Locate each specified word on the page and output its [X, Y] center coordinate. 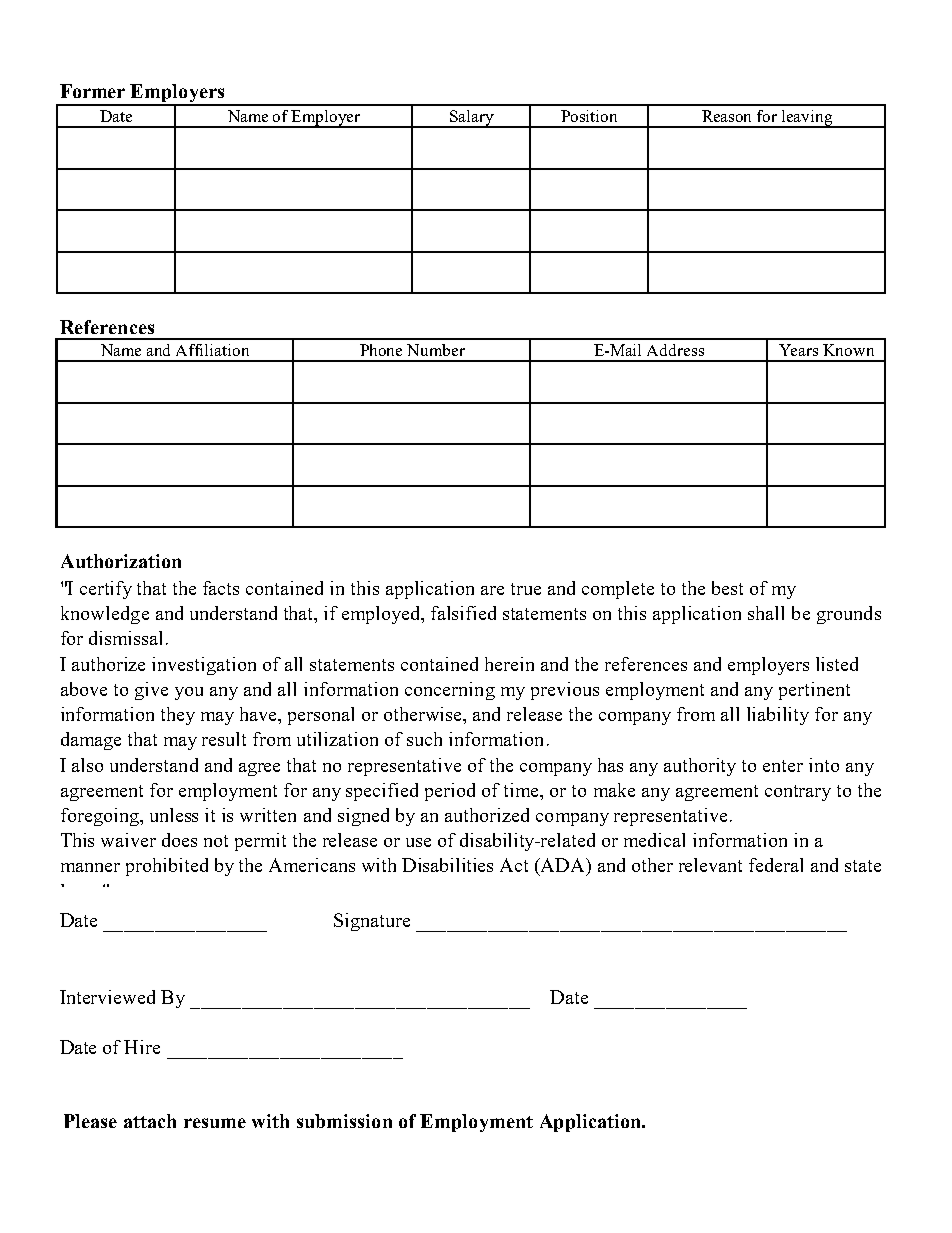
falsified [463, 613]
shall [766, 613]
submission [344, 1121]
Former [92, 91]
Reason [726, 116]
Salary [472, 119]
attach [150, 1121]
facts [221, 588]
